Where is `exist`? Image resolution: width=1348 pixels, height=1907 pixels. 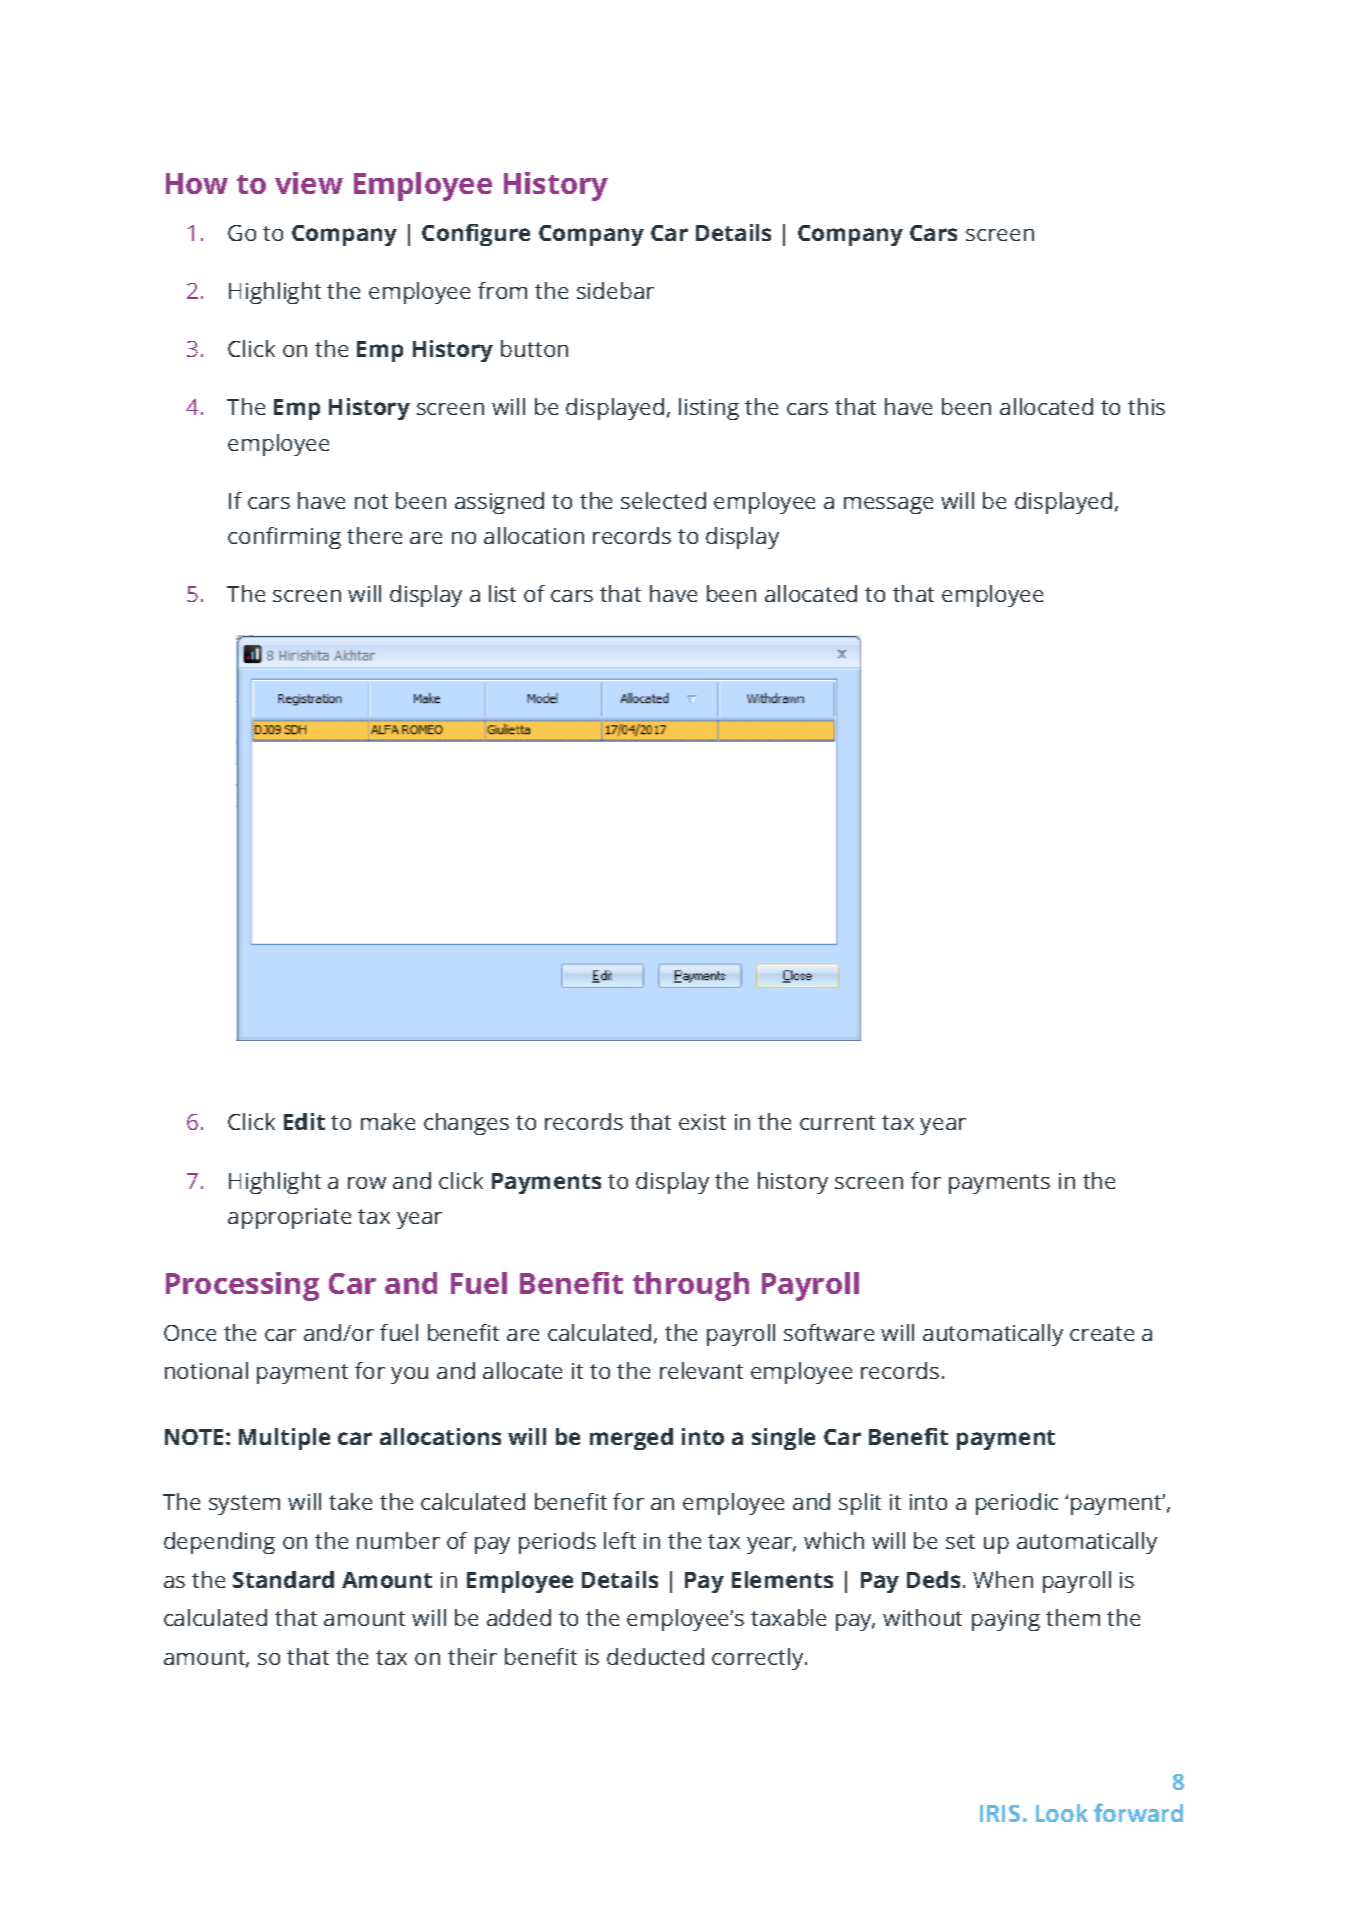
exist is located at coordinates (702, 1122).
